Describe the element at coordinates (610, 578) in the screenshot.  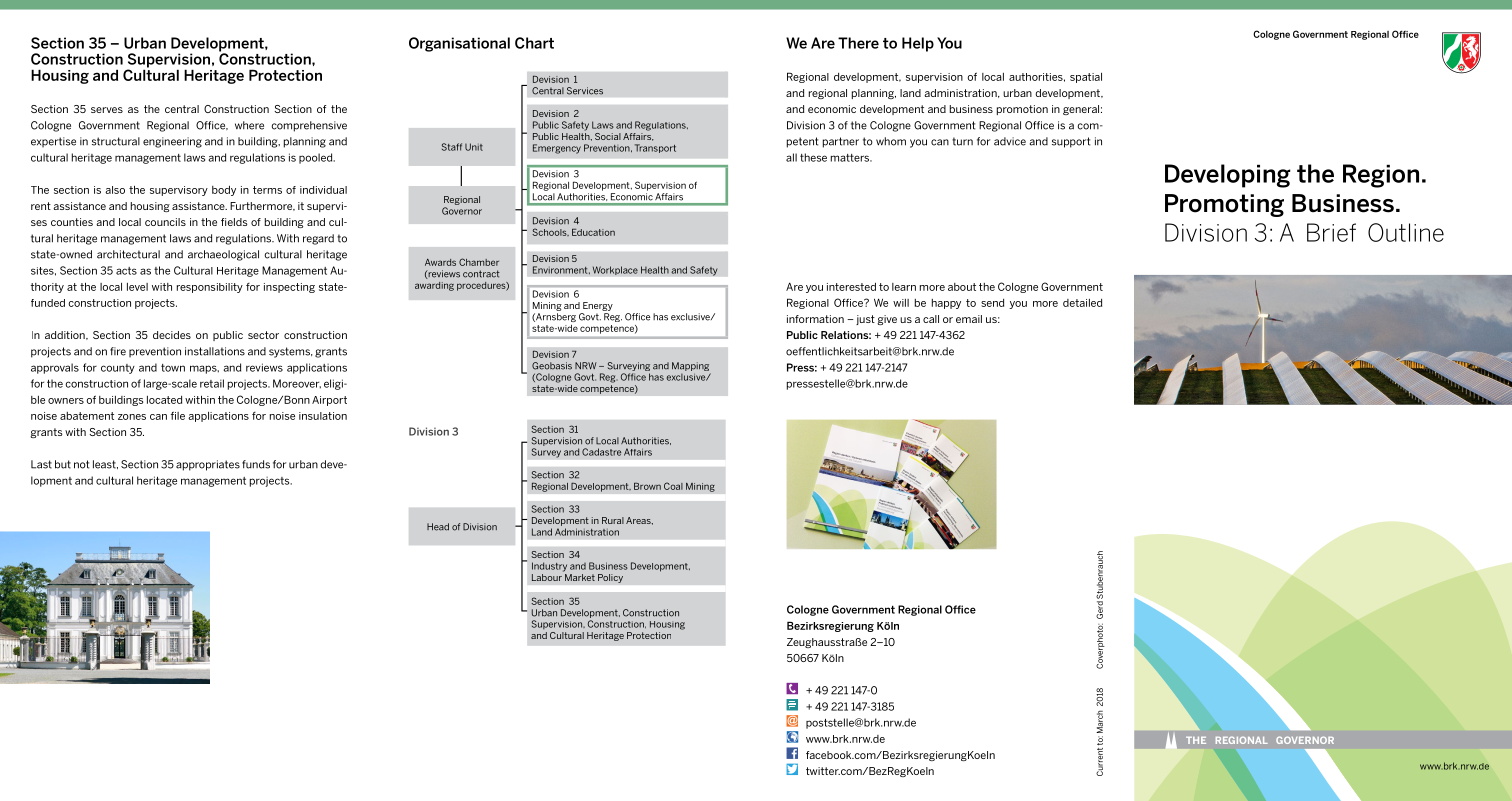
I see `Policy` at that location.
